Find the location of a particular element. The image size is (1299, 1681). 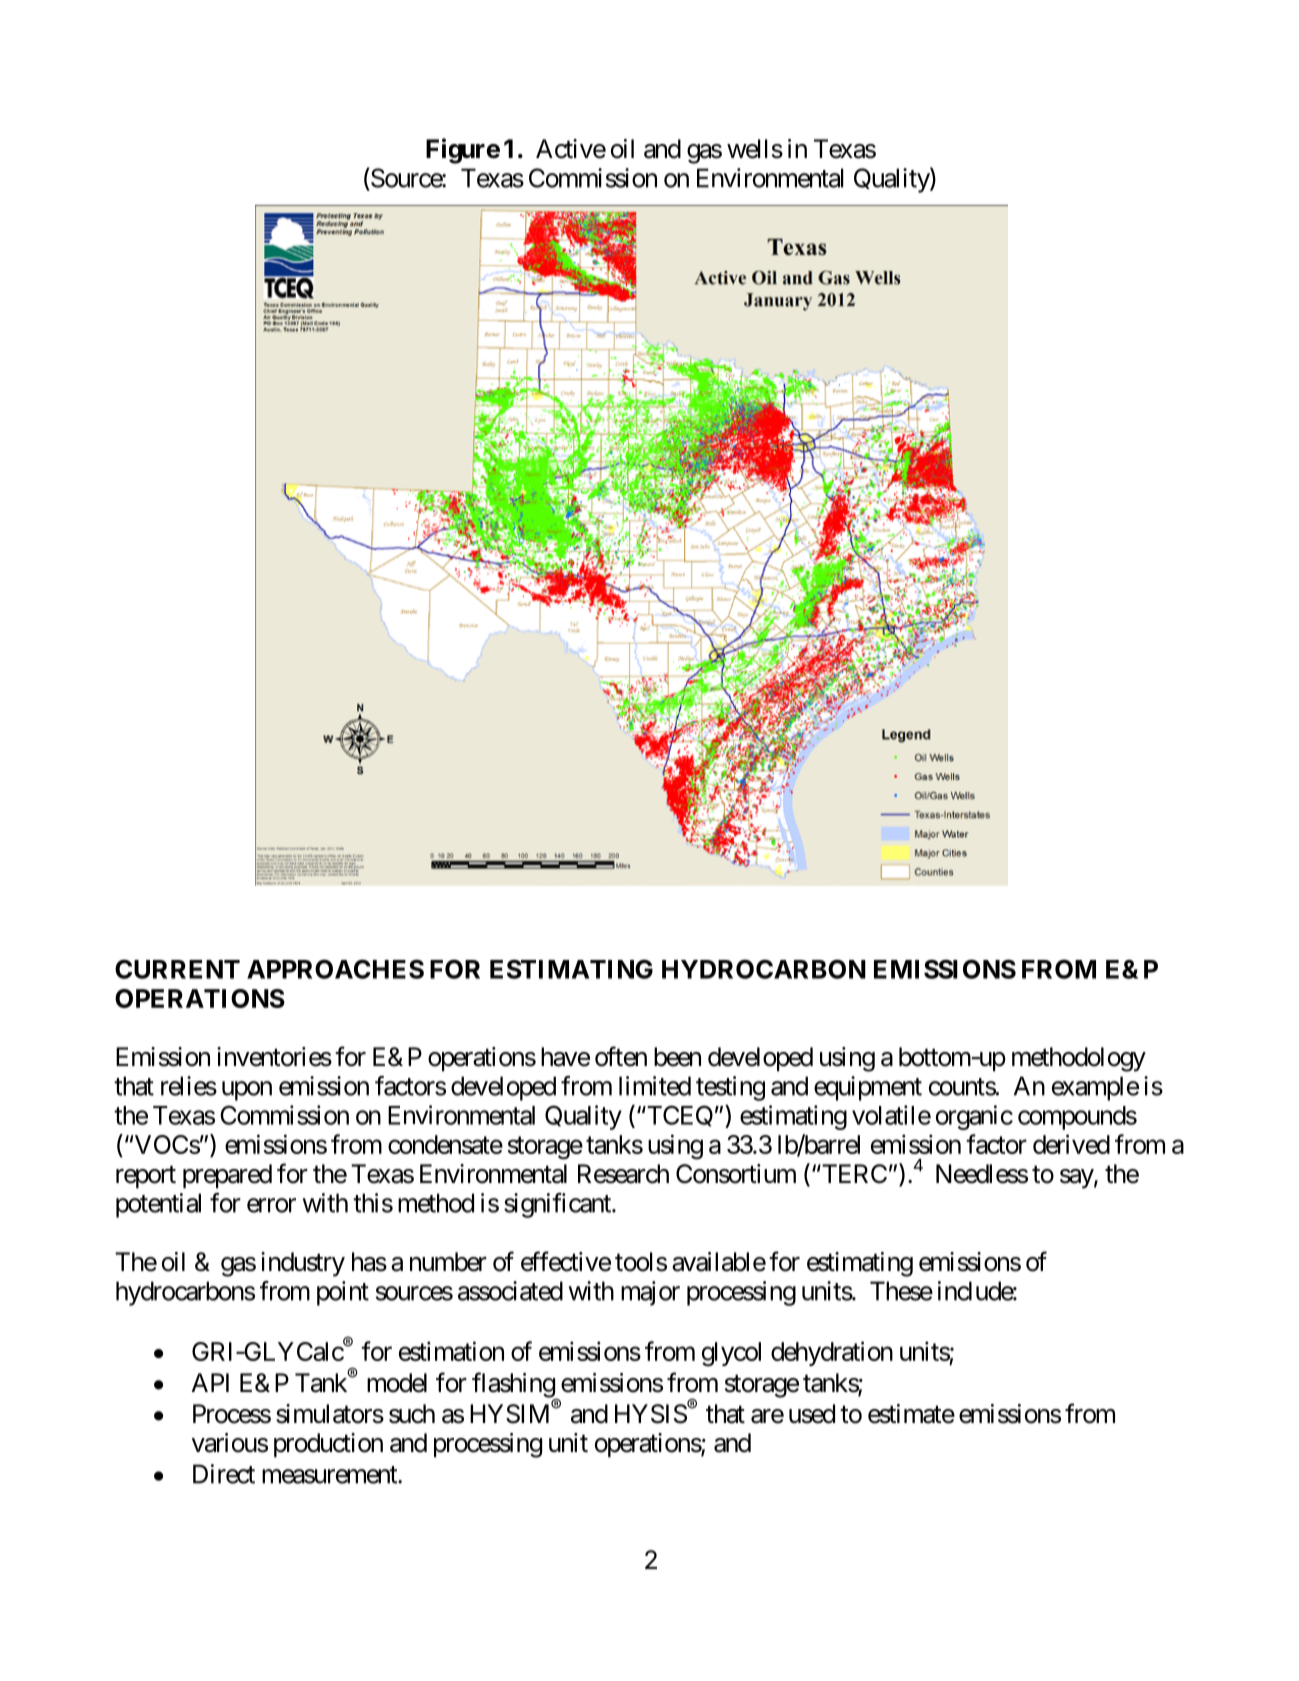

point is located at coordinates (343, 1293).
